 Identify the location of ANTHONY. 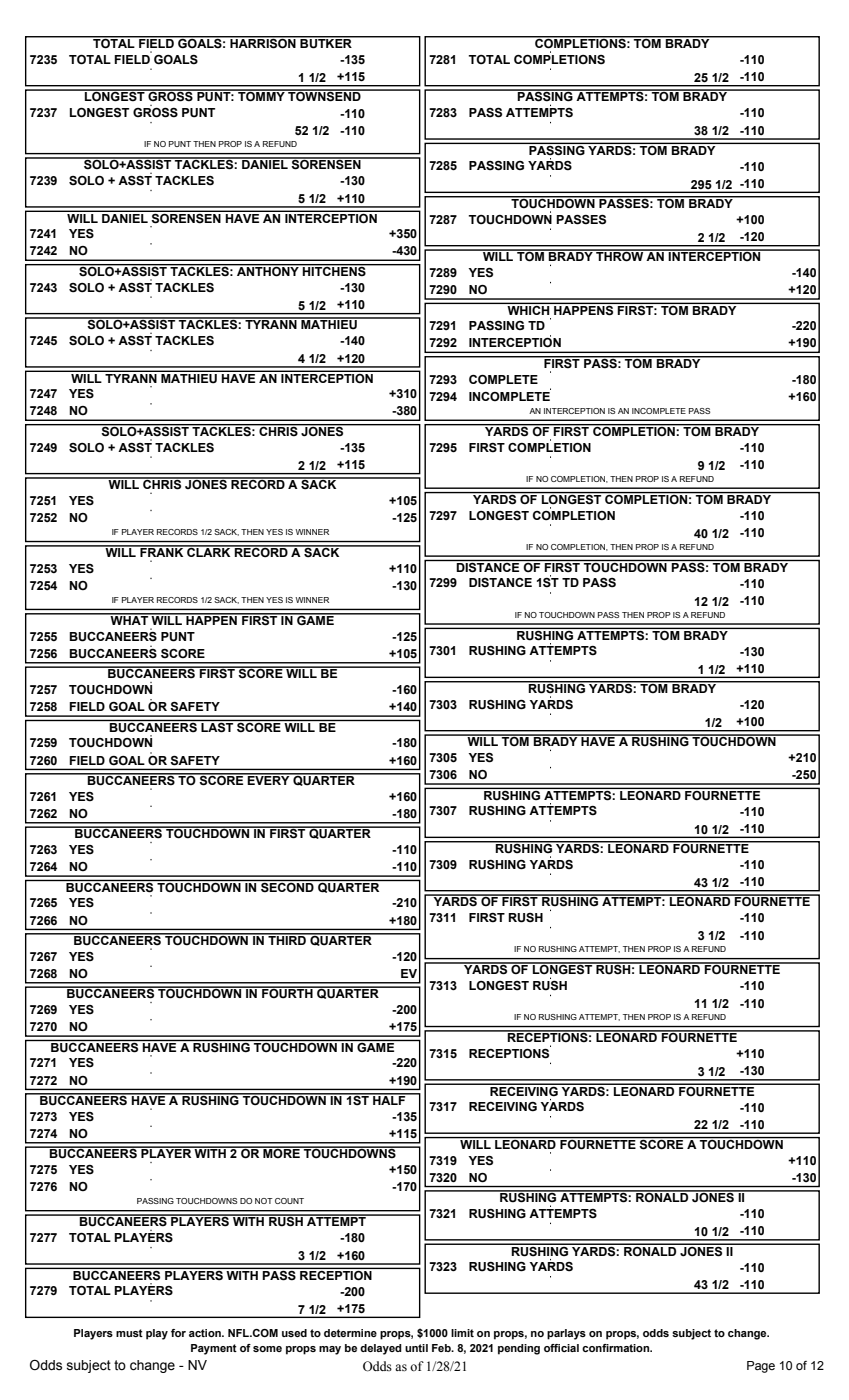
(268, 270).
